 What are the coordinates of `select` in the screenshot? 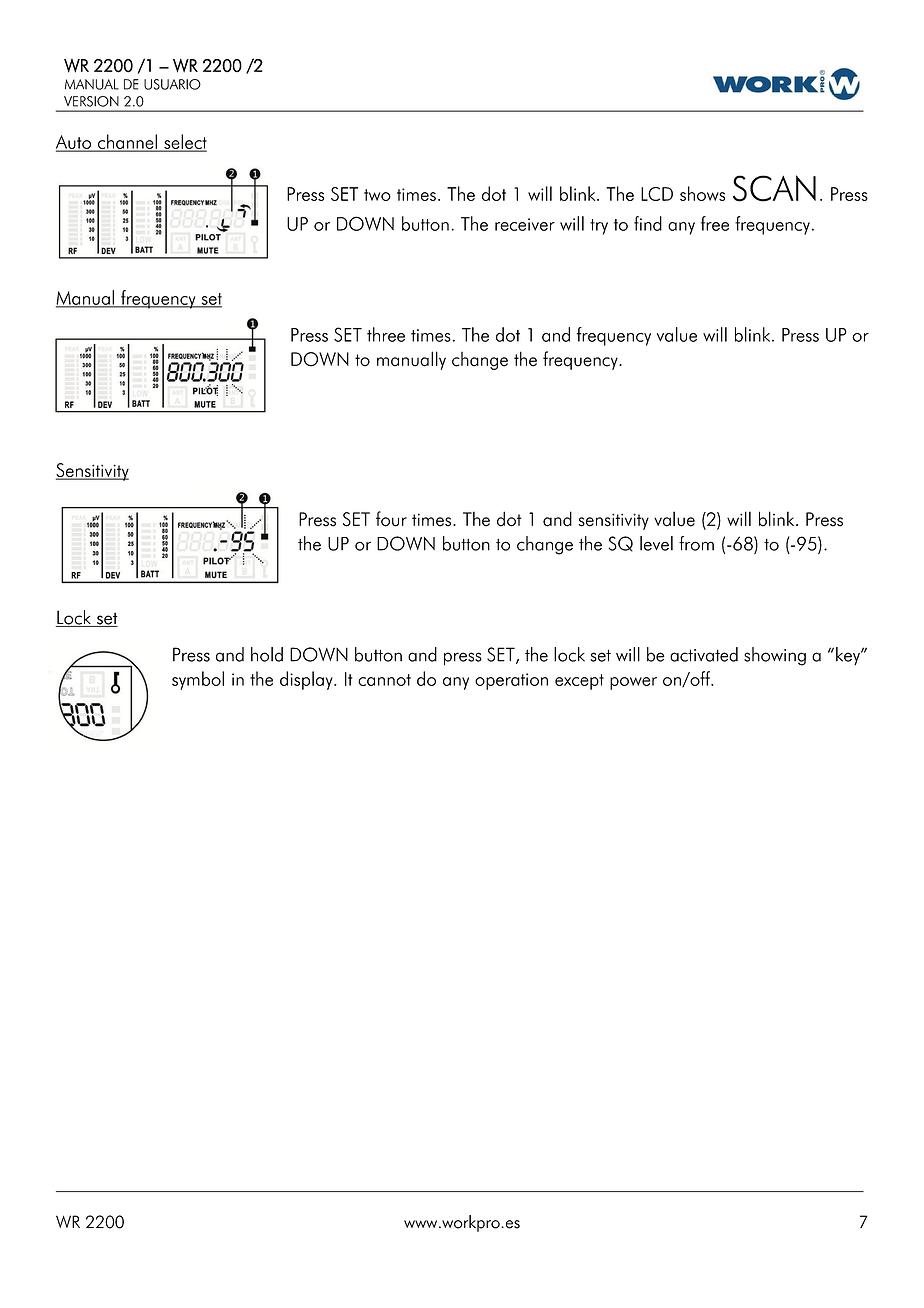 It's located at (184, 142).
